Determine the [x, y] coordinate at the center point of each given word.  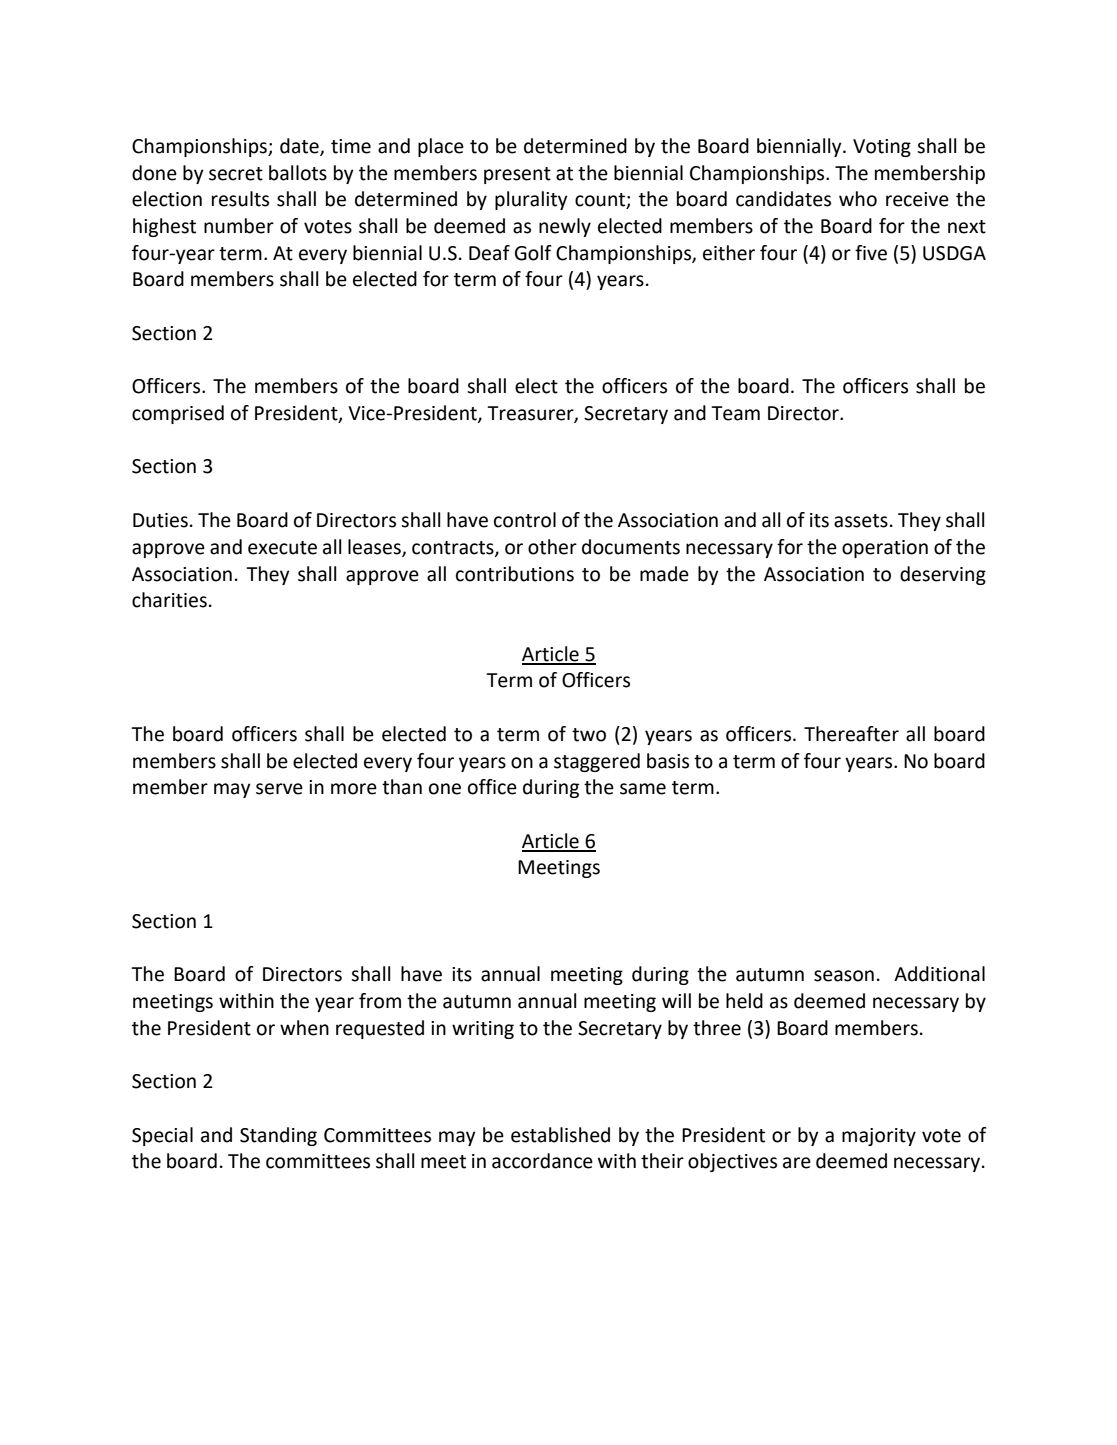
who [858, 199]
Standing [278, 1136]
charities [169, 600]
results [240, 199]
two [589, 735]
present [517, 175]
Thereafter [851, 734]
